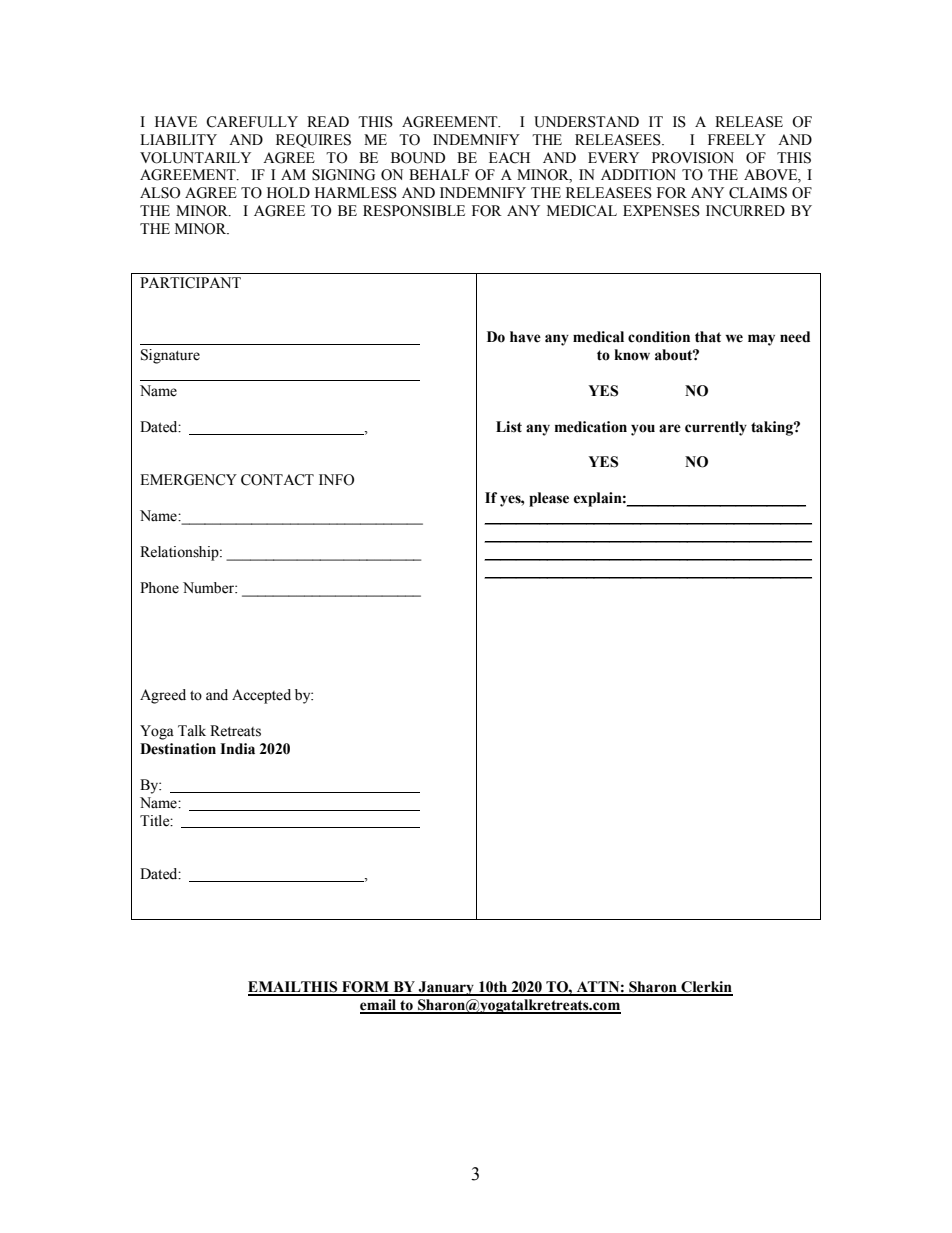 Image resolution: width=952 pixels, height=1233 pixels. What do you see at coordinates (237, 749) in the page?
I see `India` at bounding box center [237, 749].
